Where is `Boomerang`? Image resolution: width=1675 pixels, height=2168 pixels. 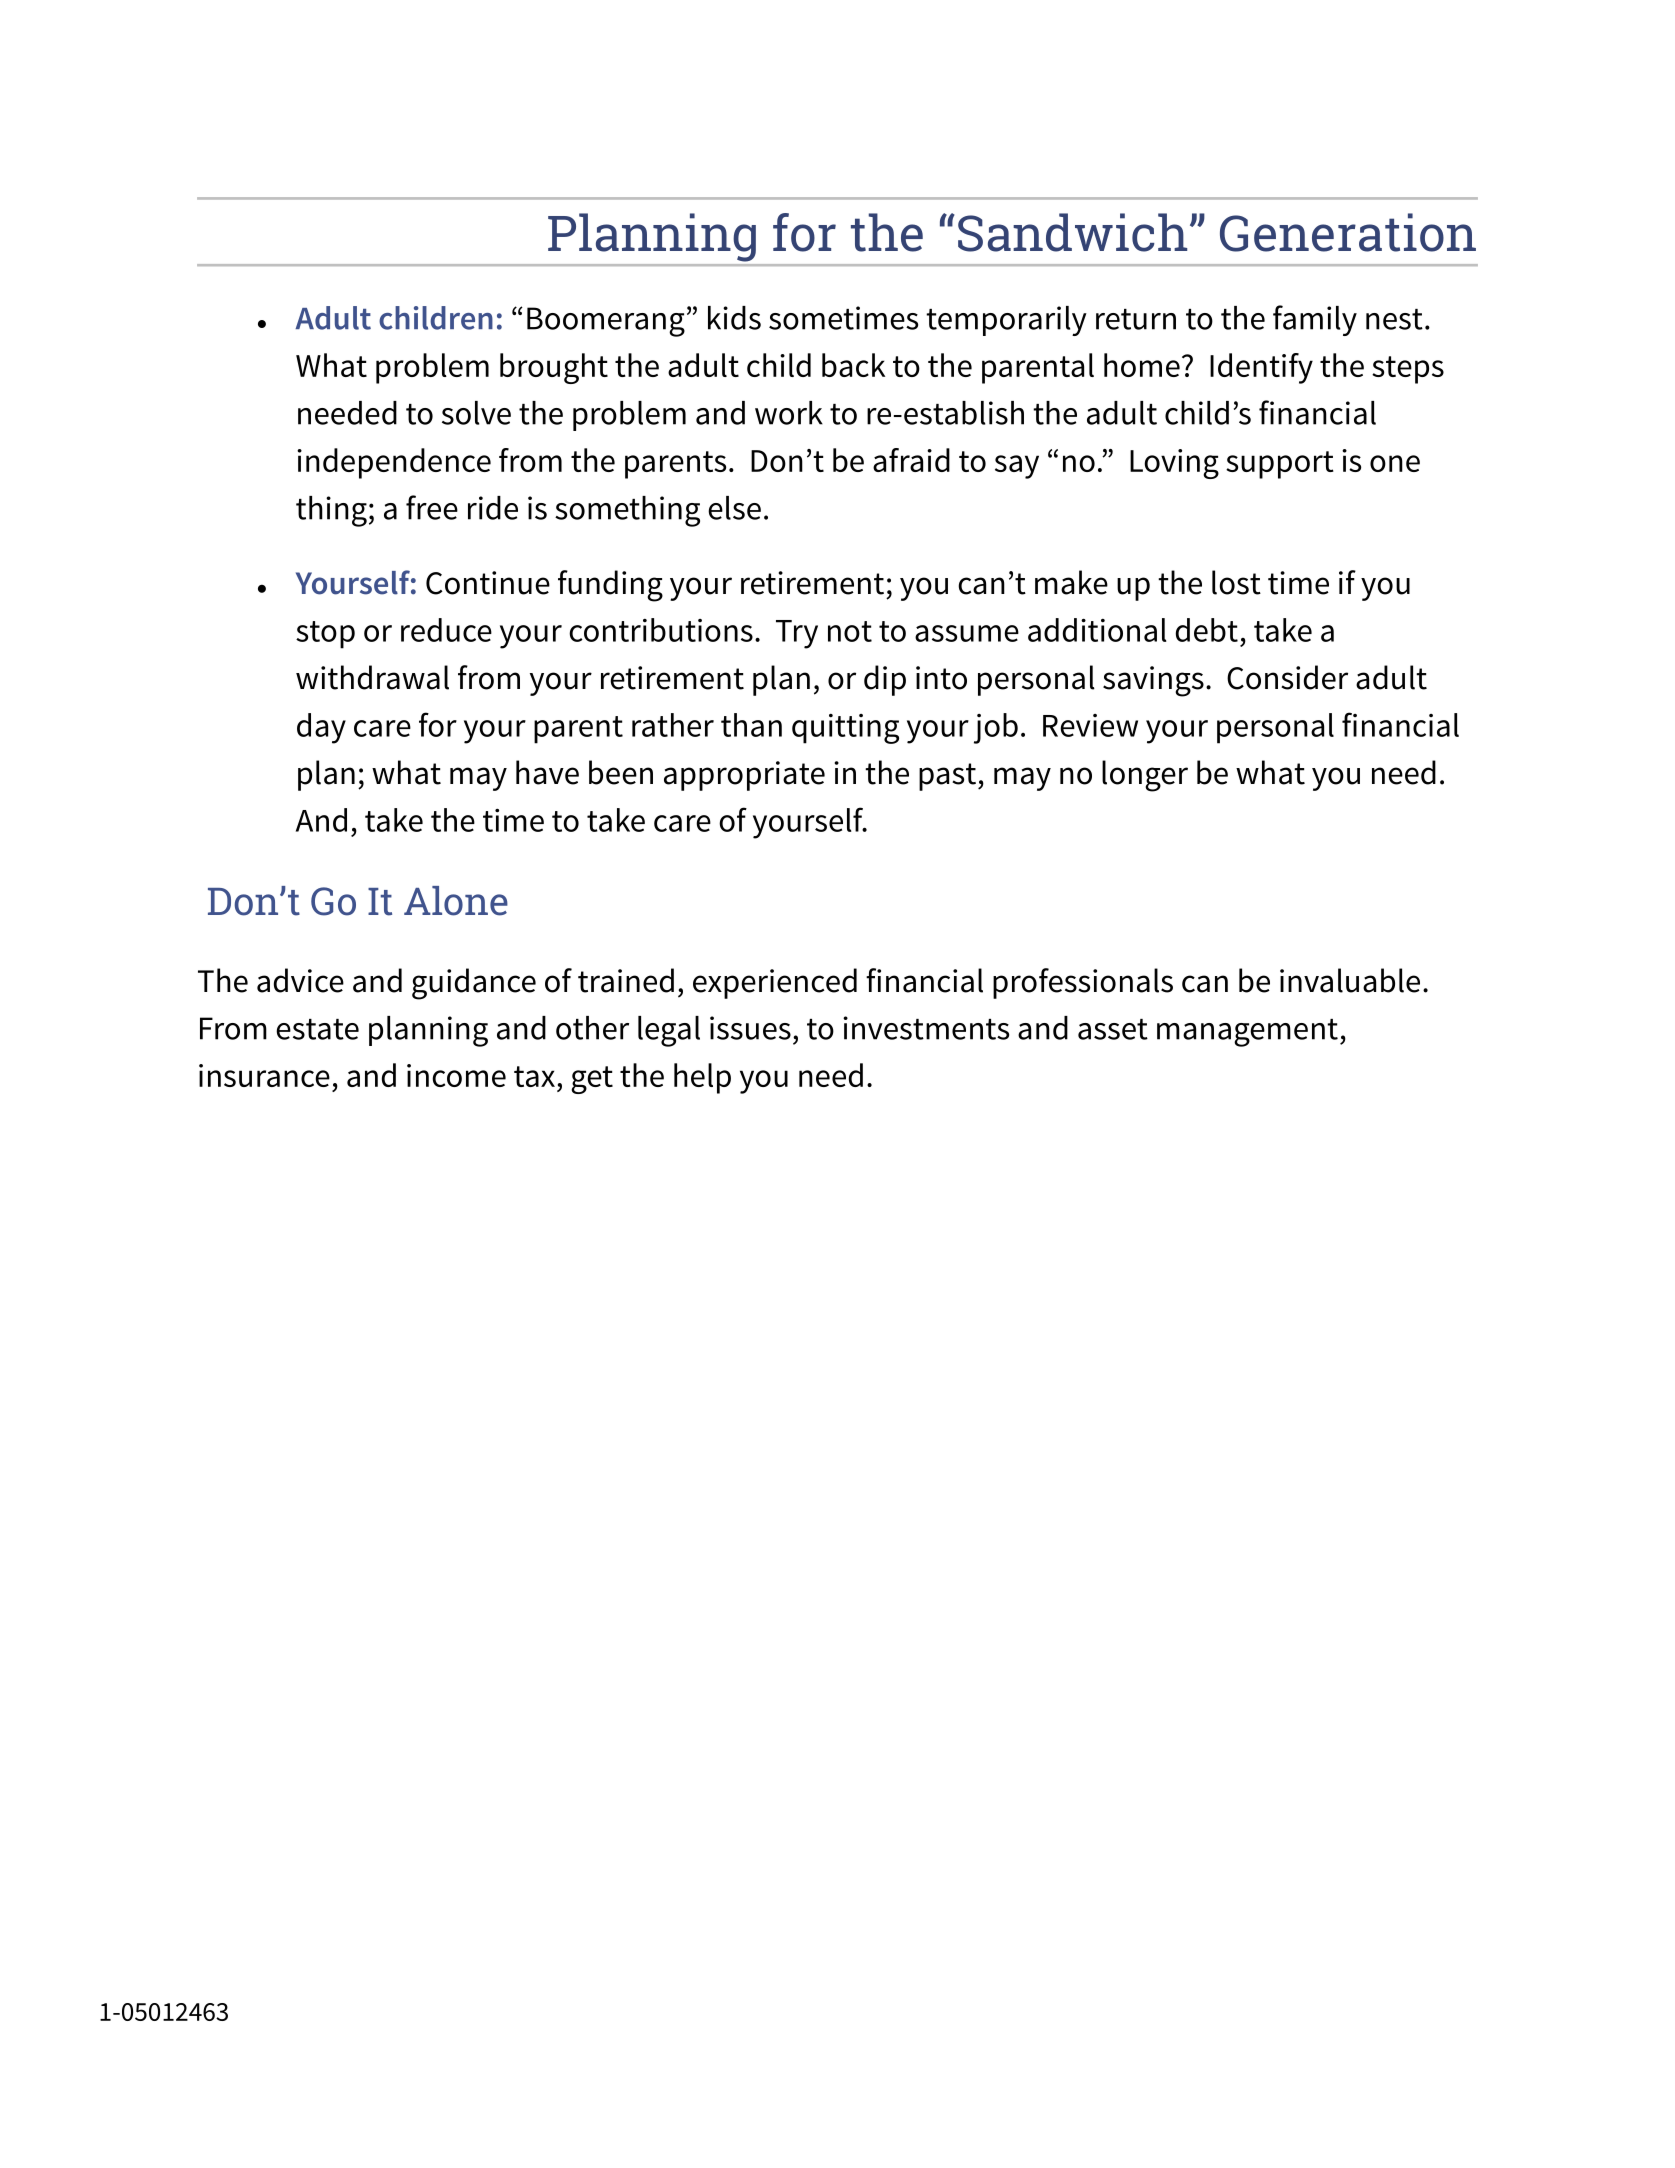
Boomerang is located at coordinates (606, 322).
